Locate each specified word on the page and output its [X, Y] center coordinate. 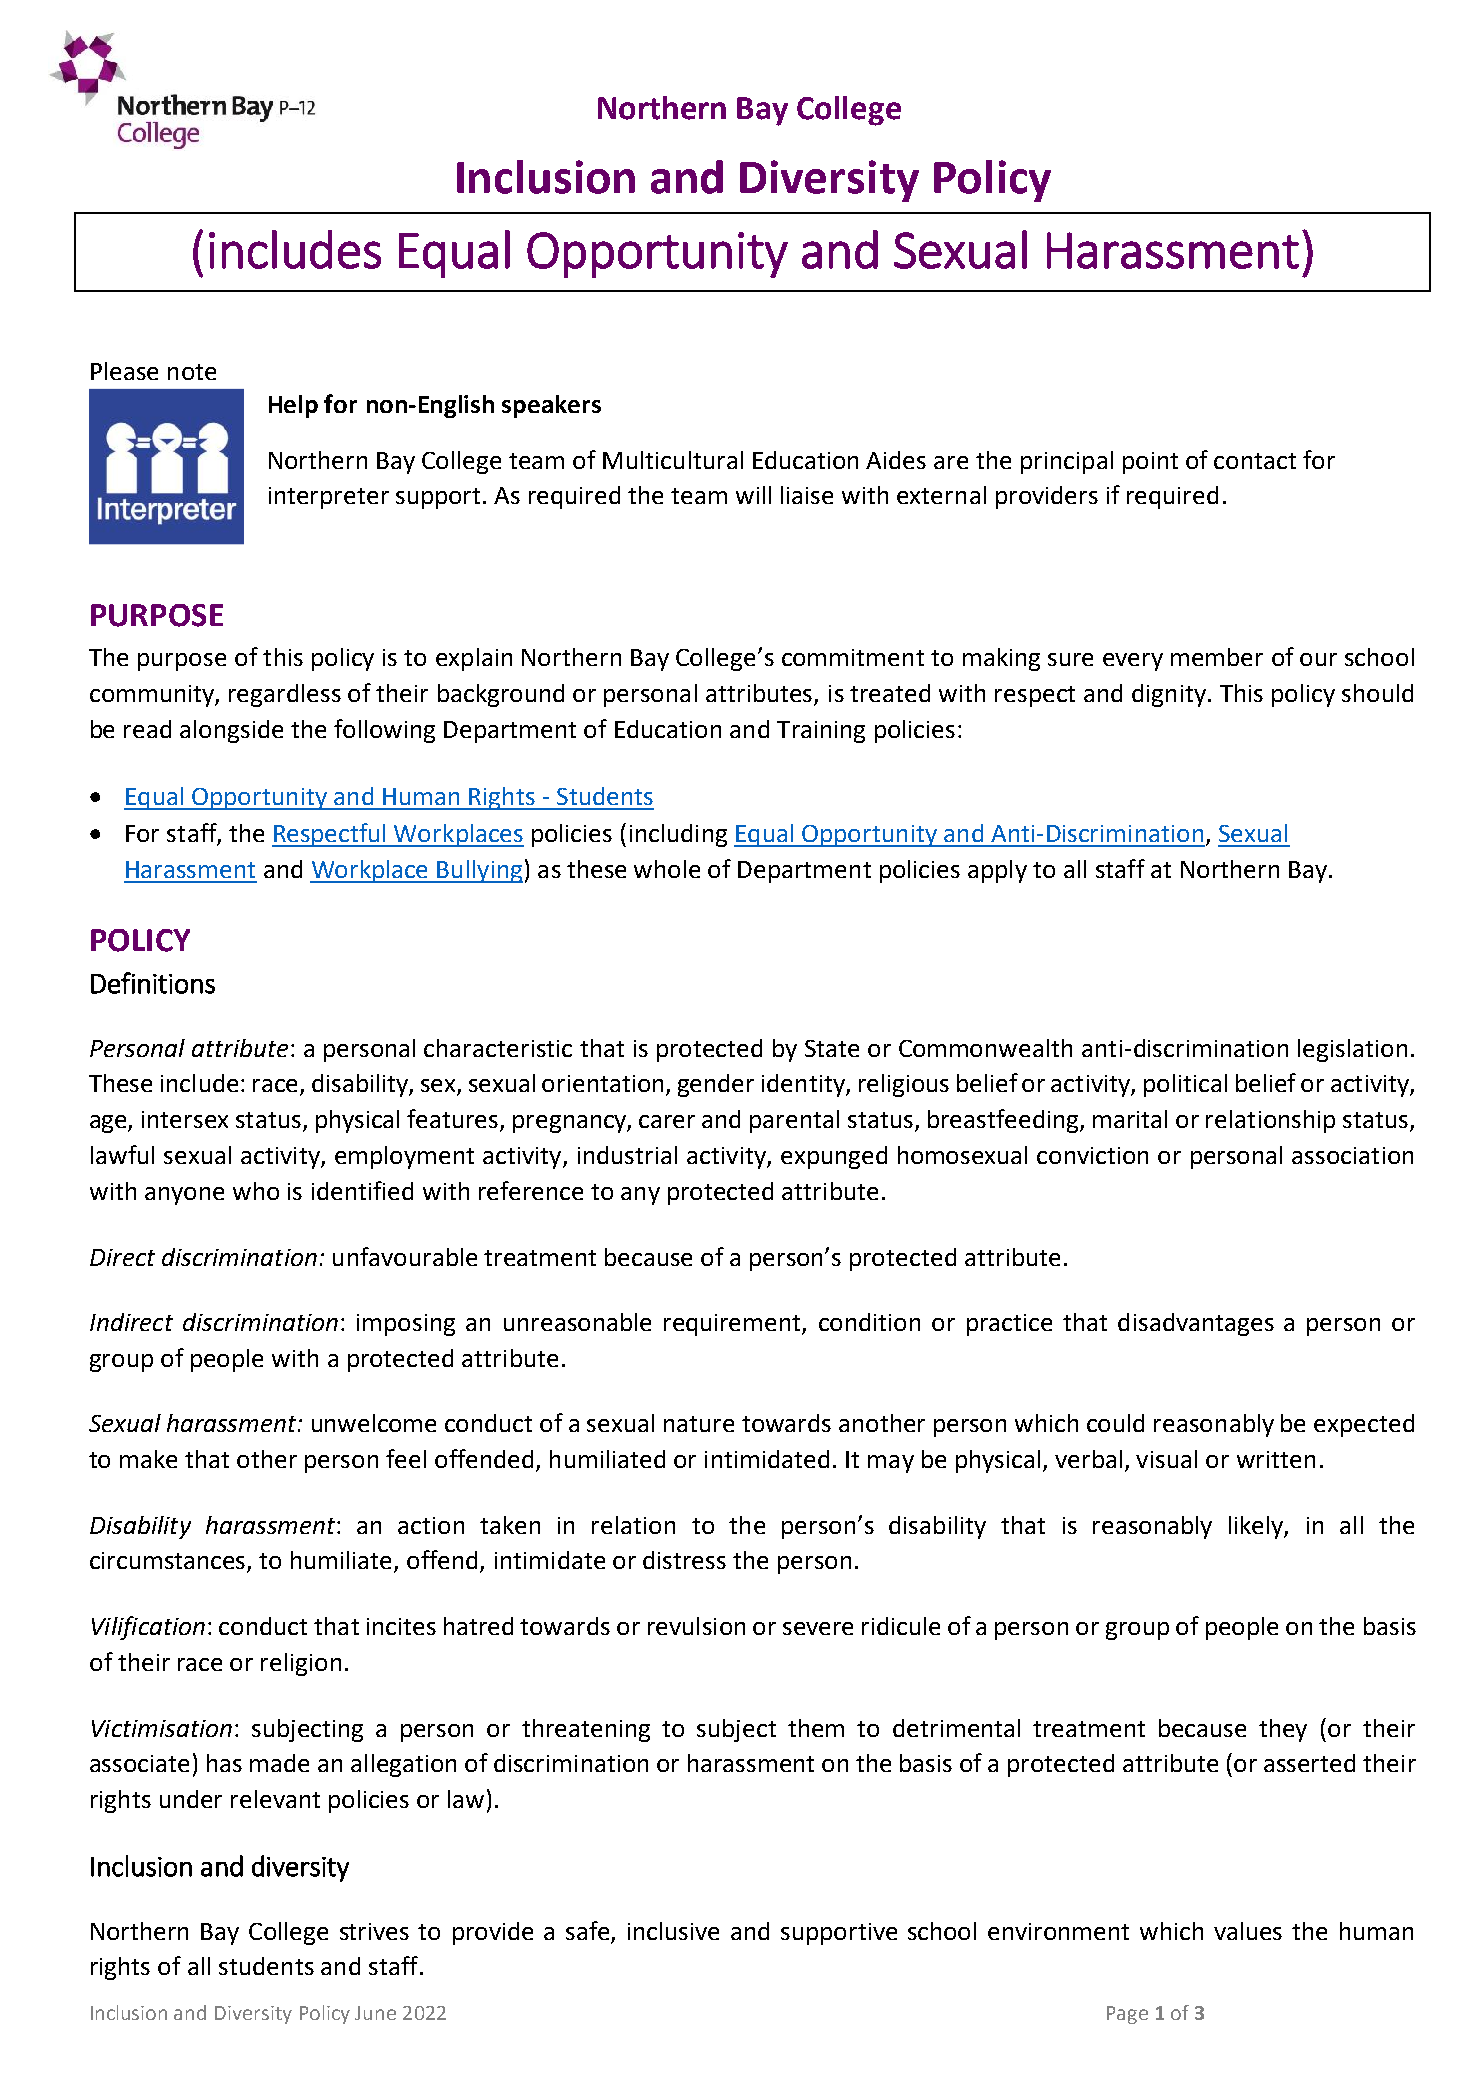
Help [293, 406]
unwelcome [374, 1423]
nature [699, 1424]
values [1248, 1931]
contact [1255, 461]
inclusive [673, 1931]
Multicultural [673, 460]
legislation [1352, 1050]
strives [374, 1931]
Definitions [153, 983]
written [1276, 1459]
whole [667, 869]
